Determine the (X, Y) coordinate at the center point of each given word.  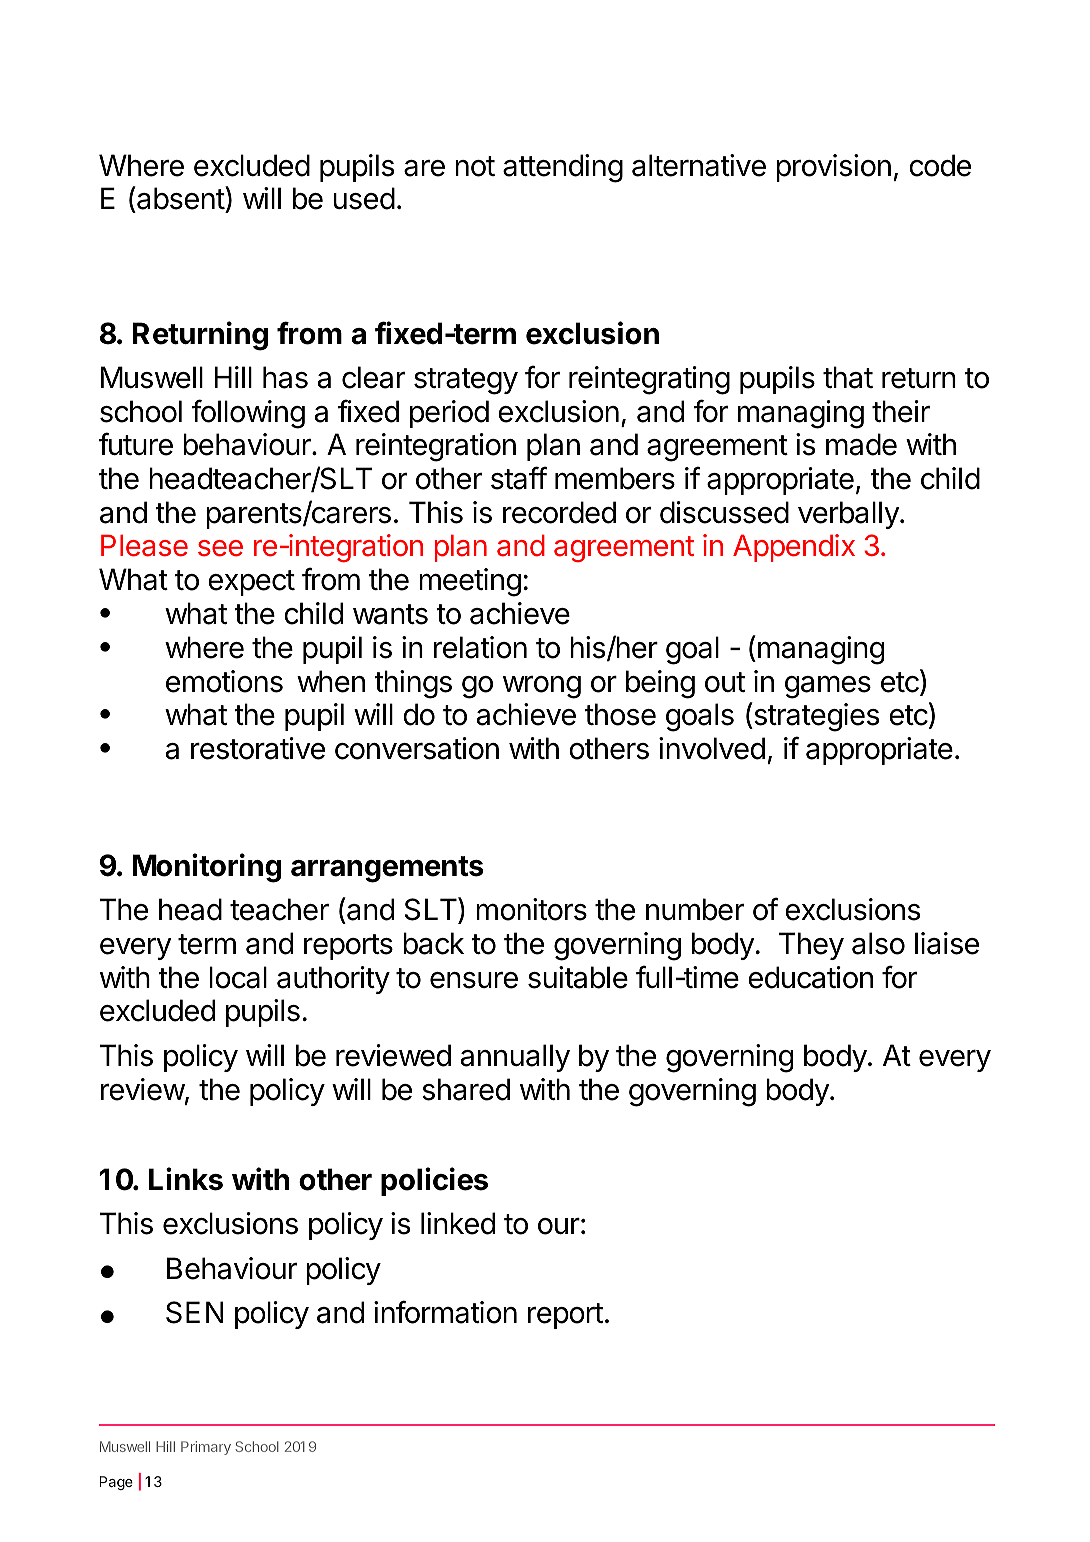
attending (563, 168)
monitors (531, 909)
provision (833, 168)
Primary (206, 1448)
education (810, 977)
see (220, 548)
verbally (849, 515)
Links (186, 1179)
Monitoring (207, 868)
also (878, 943)
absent (180, 199)
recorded (559, 512)
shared (466, 1089)
